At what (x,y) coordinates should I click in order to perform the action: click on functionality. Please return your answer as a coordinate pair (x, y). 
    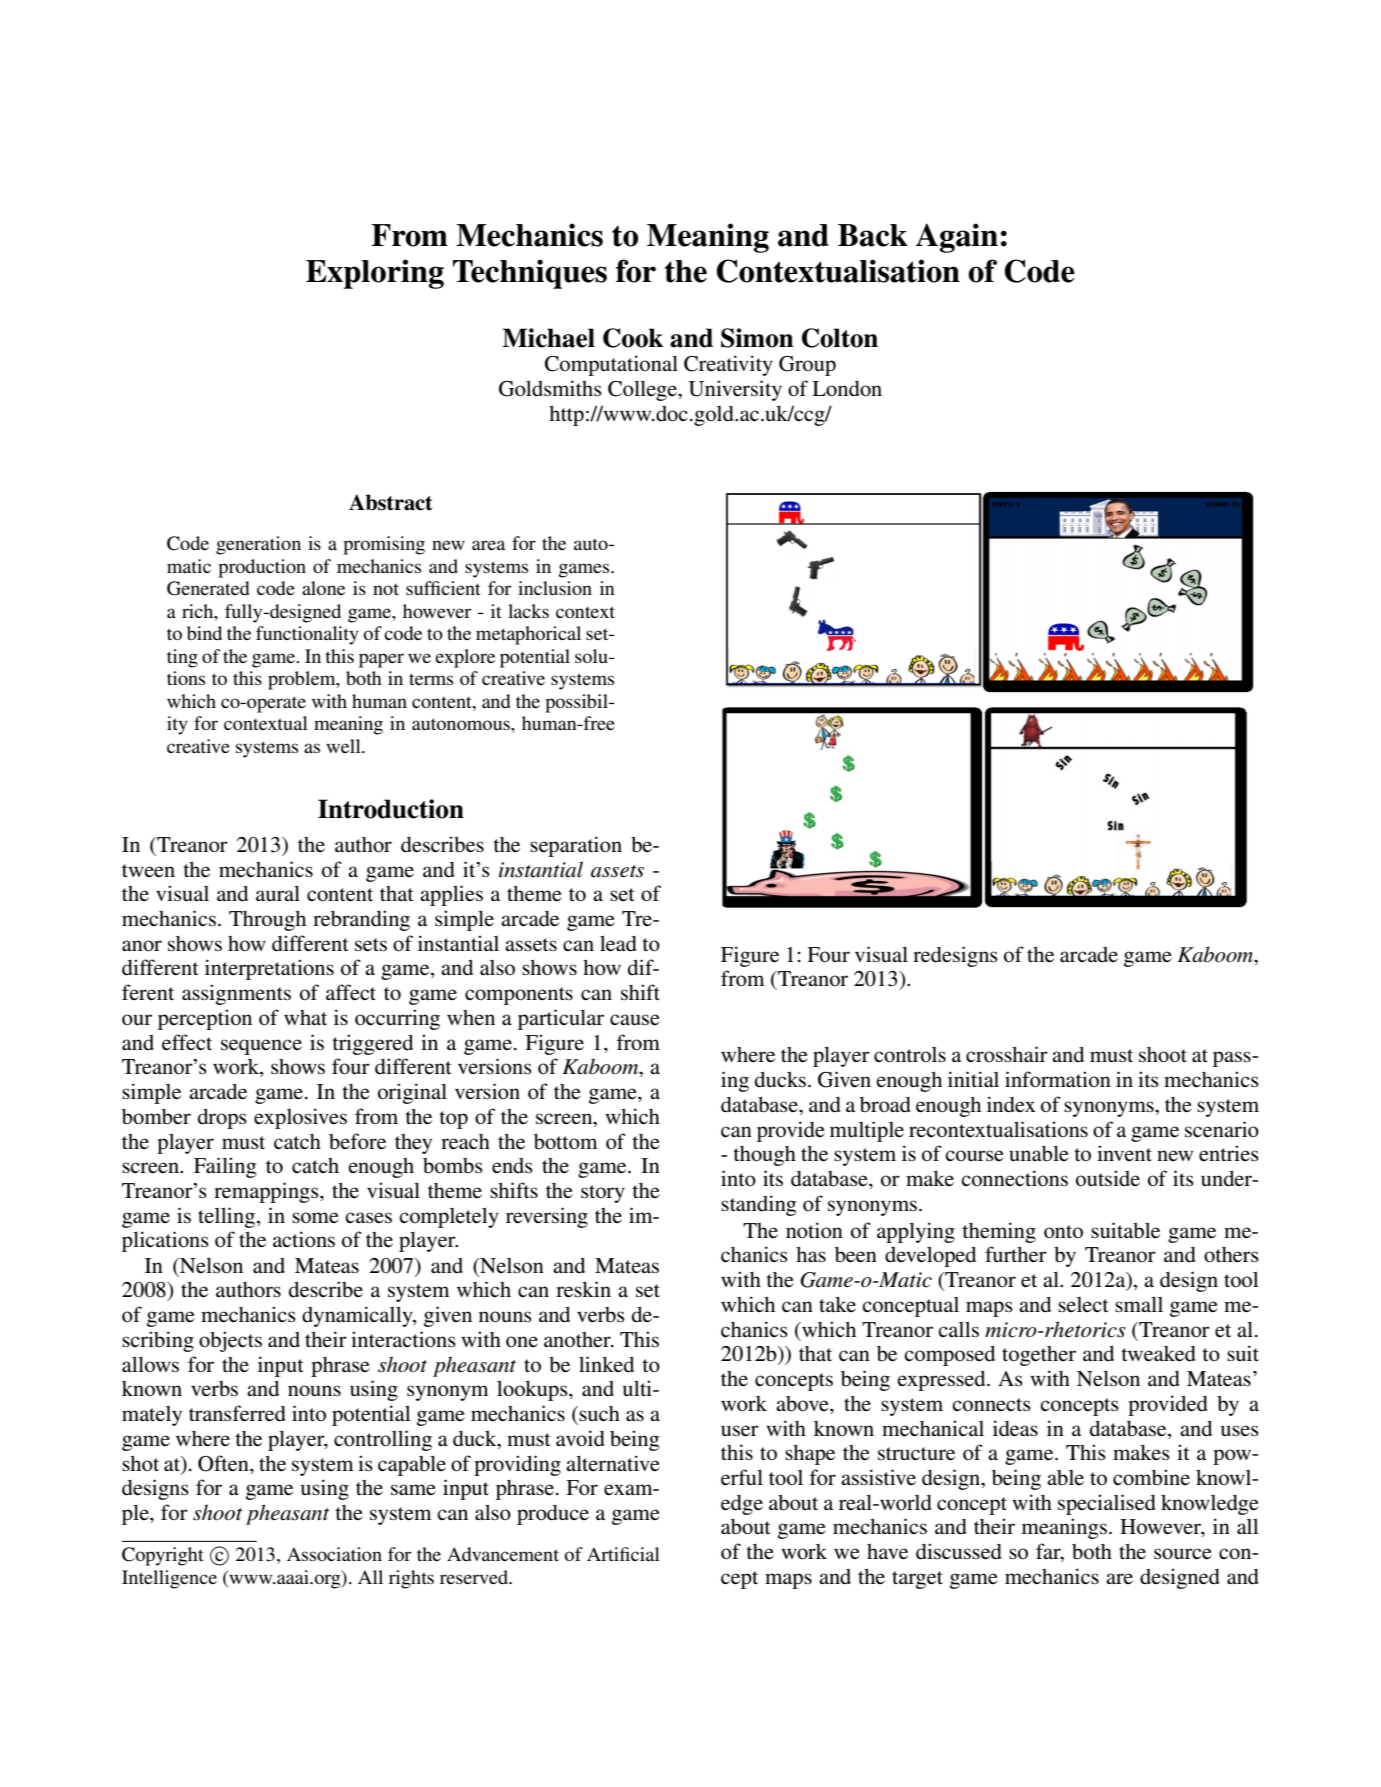
    Looking at the image, I should click on (307, 635).
